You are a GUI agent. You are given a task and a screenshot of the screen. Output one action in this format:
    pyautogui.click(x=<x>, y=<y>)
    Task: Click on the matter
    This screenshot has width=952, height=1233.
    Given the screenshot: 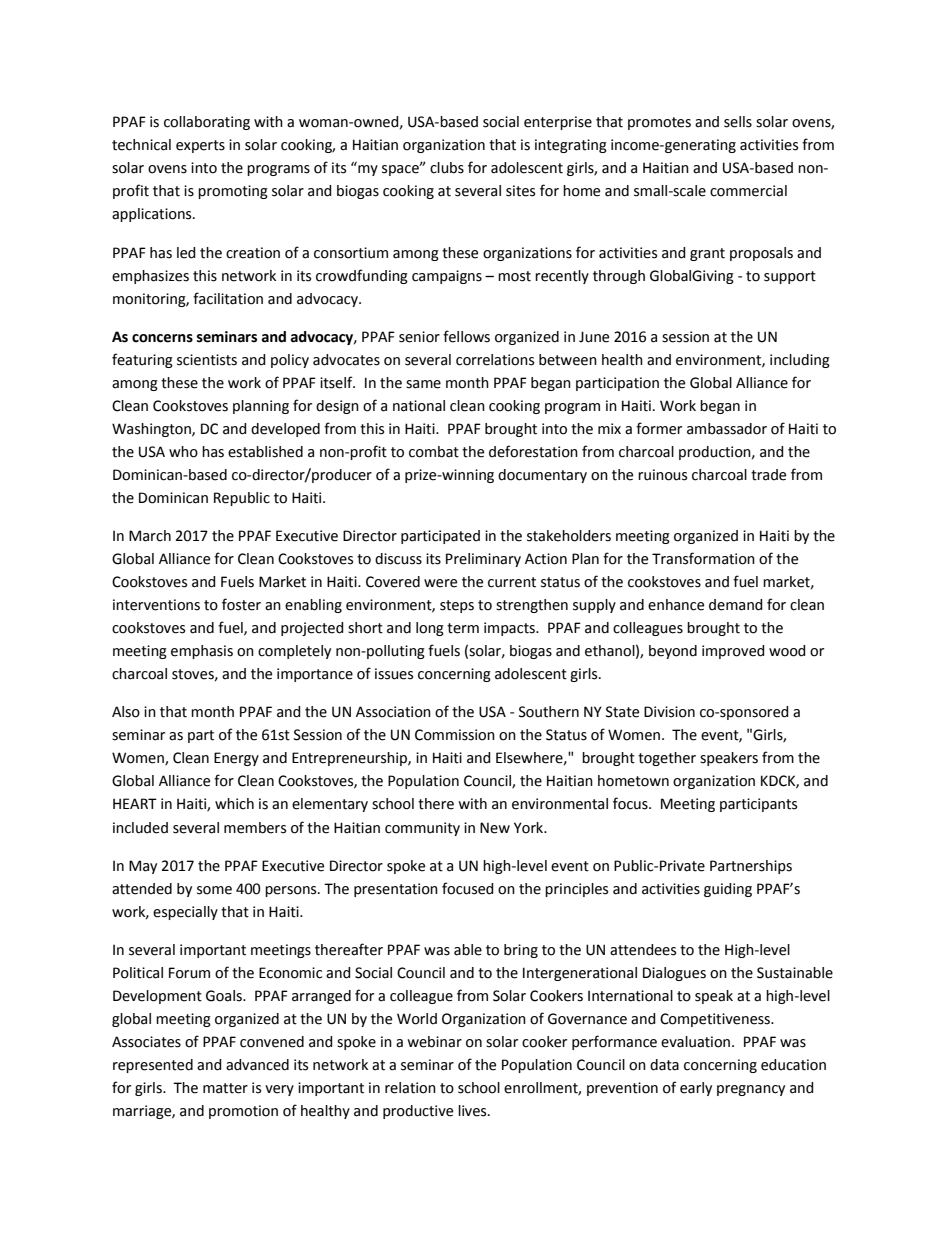 What is the action you would take?
    pyautogui.click(x=225, y=1088)
